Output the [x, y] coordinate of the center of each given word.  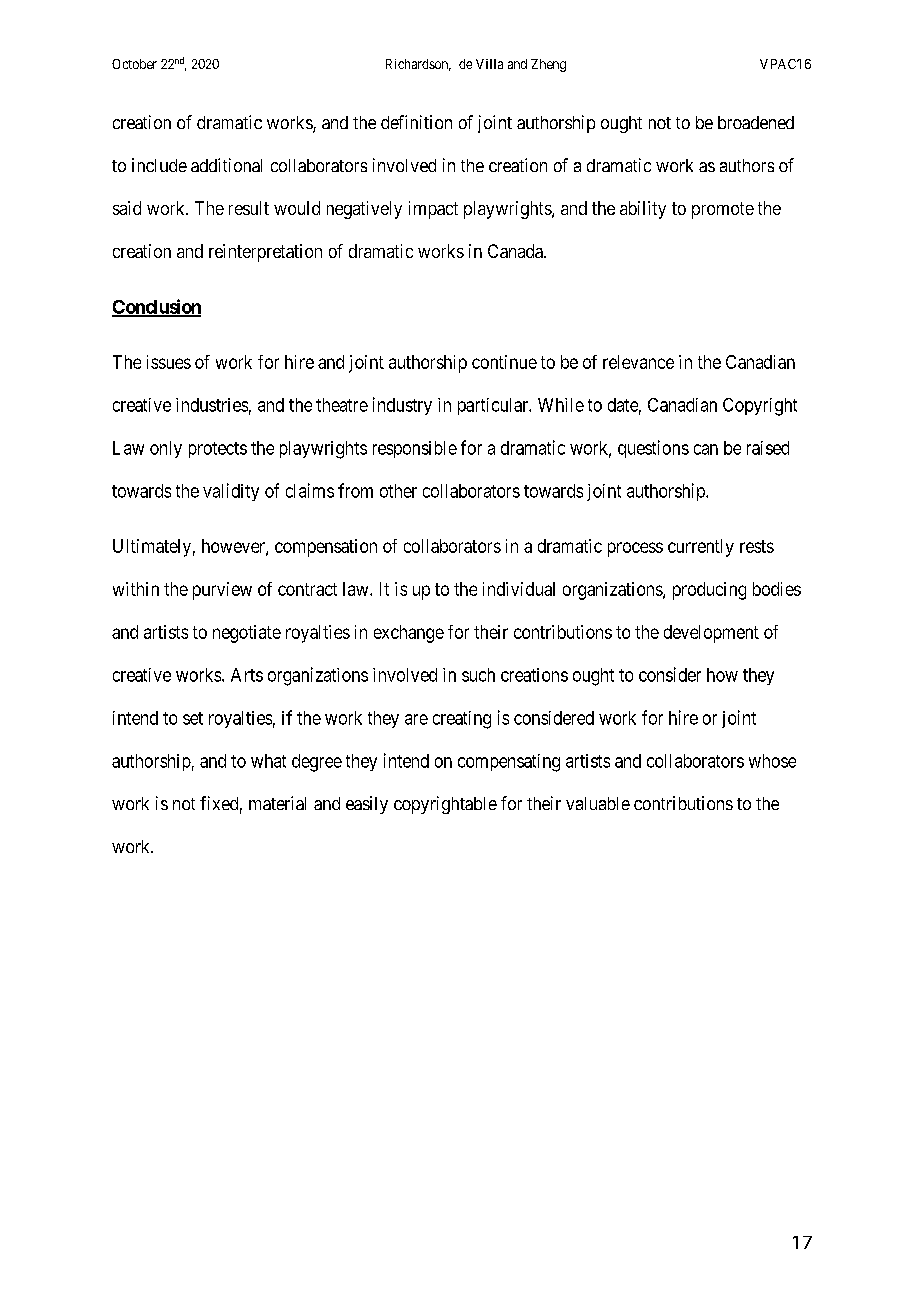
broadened [756, 122]
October [134, 64]
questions [653, 449]
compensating [509, 763]
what [268, 761]
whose [772, 761]
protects [218, 450]
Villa [489, 64]
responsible [415, 449]
